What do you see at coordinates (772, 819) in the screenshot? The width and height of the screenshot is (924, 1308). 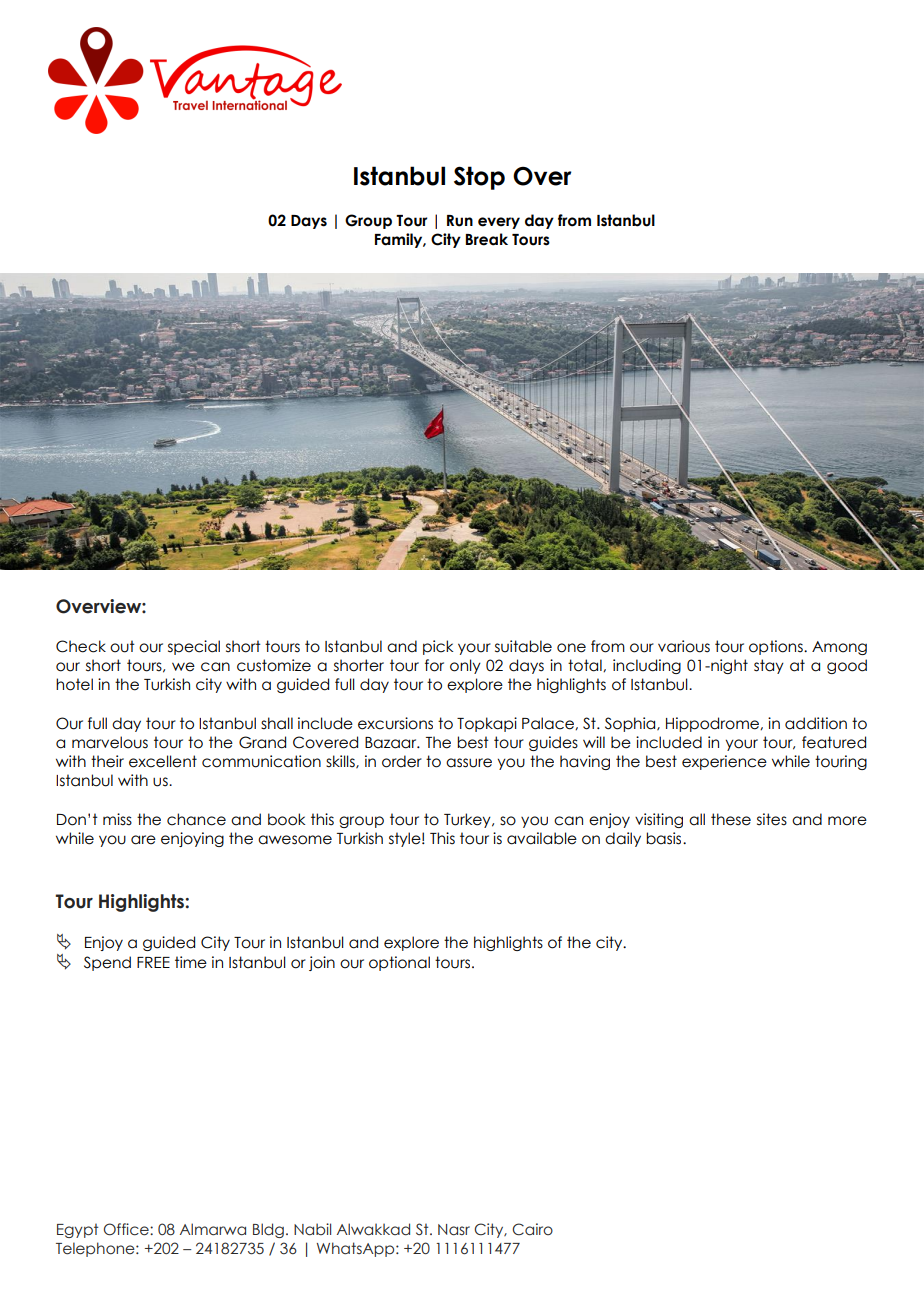 I see `sites` at bounding box center [772, 819].
